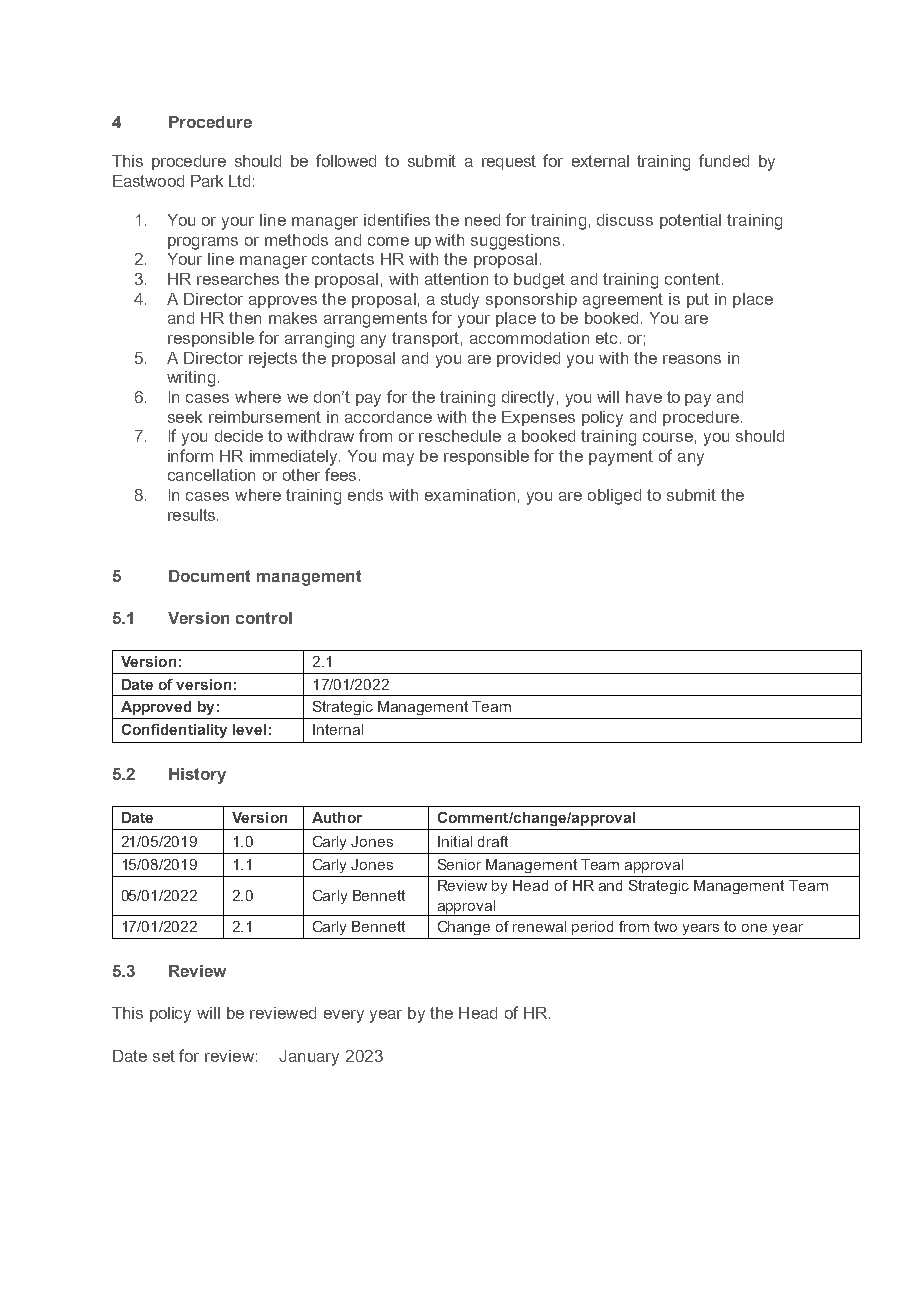 This screenshot has height=1308, width=924. What do you see at coordinates (592, 928) in the screenshot?
I see `period` at bounding box center [592, 928].
